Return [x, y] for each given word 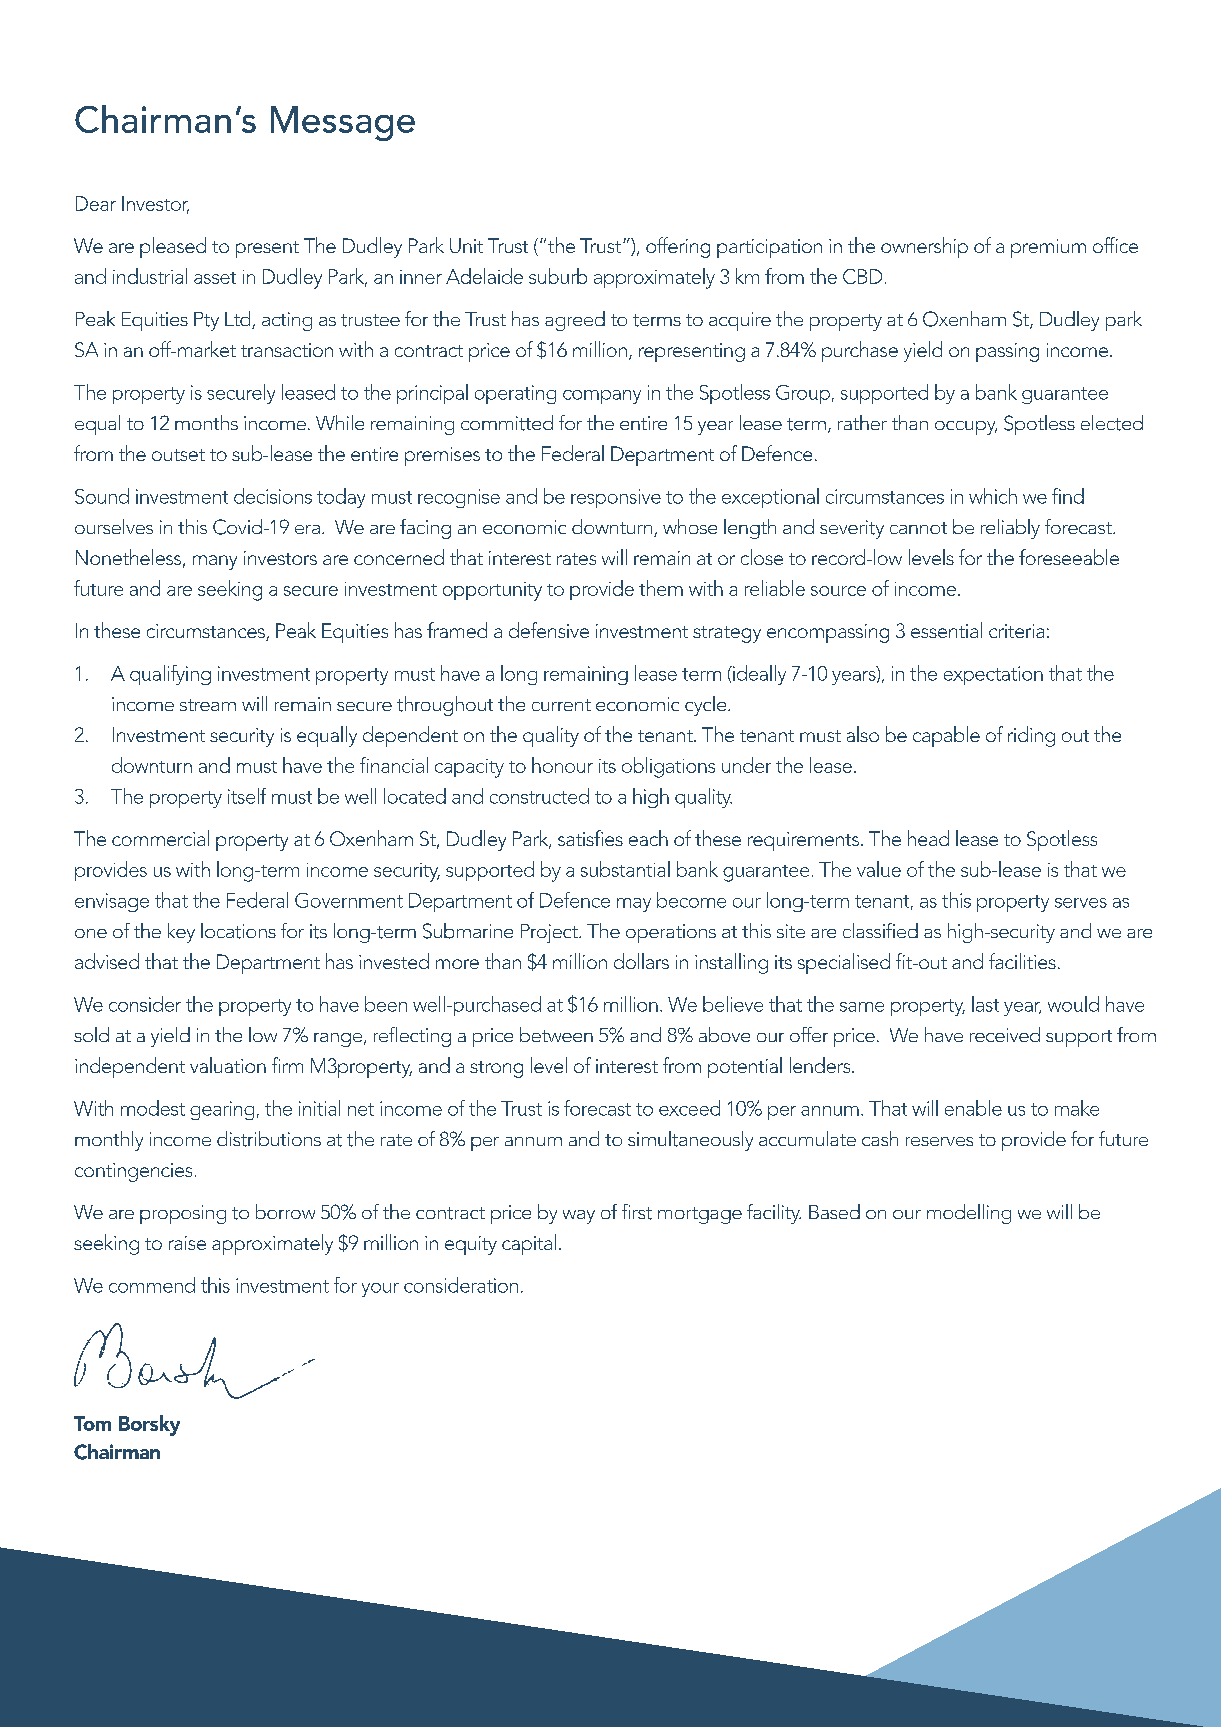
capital [529, 1244]
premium [1048, 248]
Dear [96, 203]
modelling [969, 1214]
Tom [92, 1423]
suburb [558, 276]
